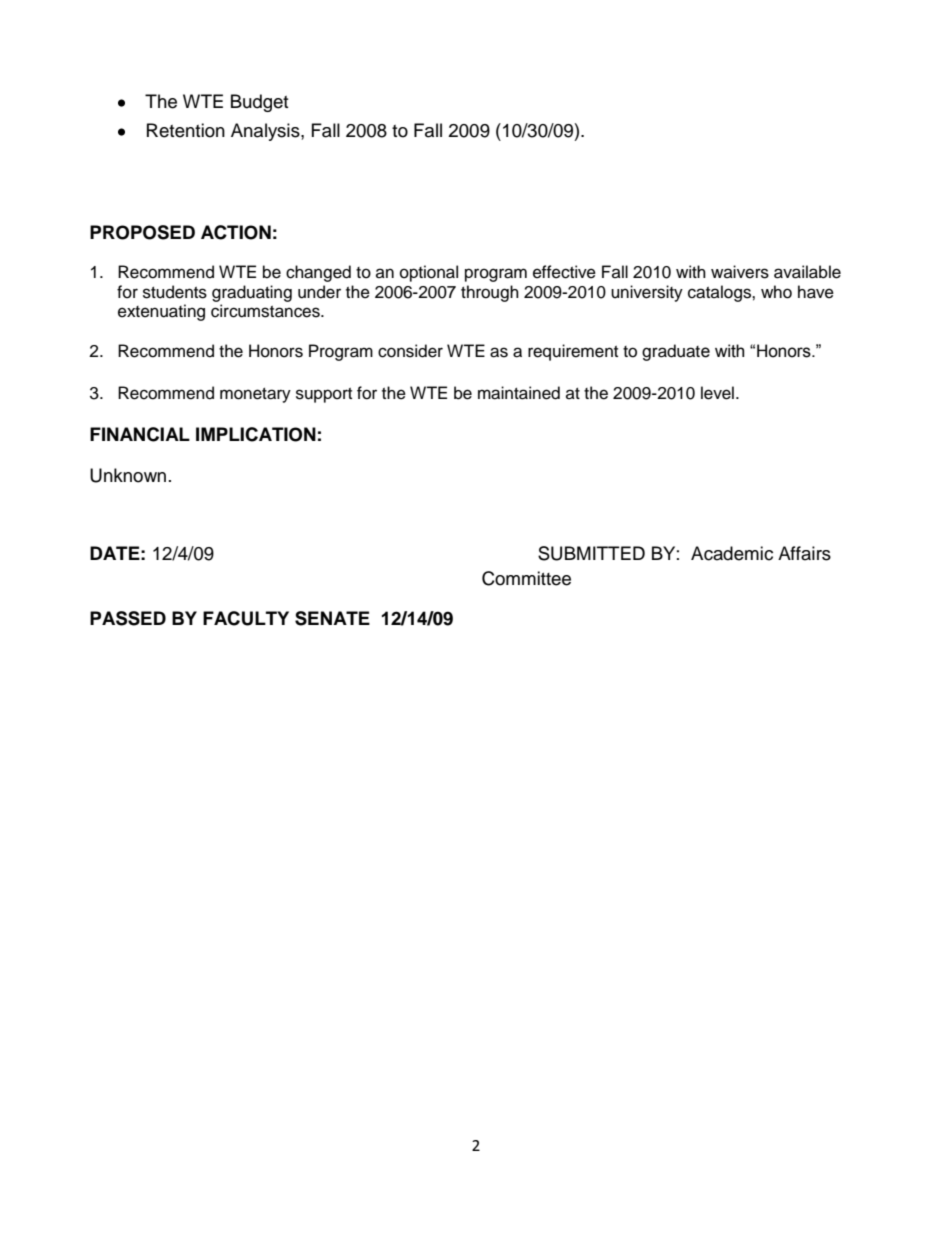 The image size is (952, 1233). Describe the element at coordinates (429, 273) in the image. I see `optional` at that location.
